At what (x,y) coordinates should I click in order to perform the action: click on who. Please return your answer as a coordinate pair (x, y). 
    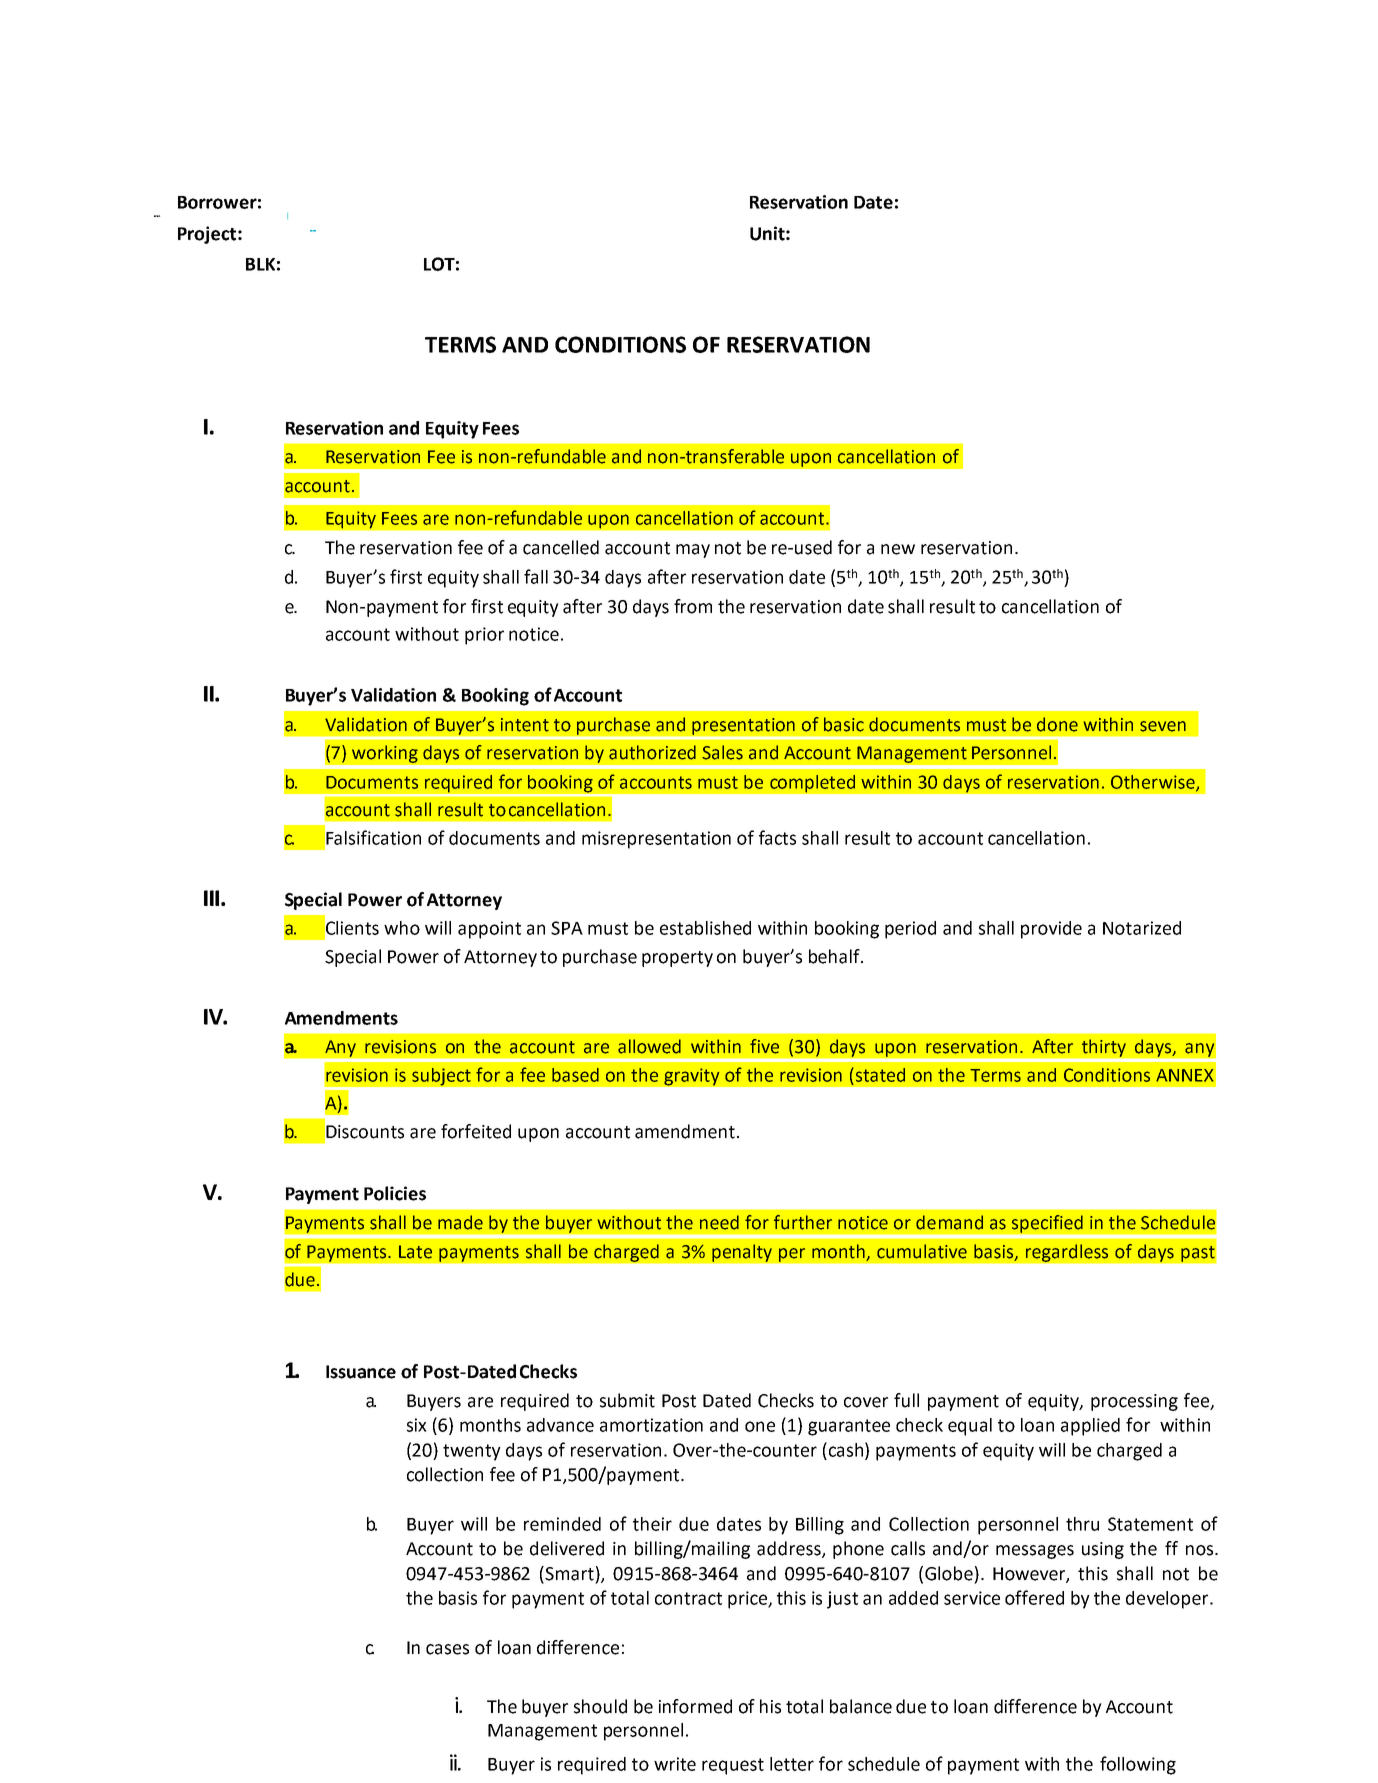
    Looking at the image, I should click on (402, 928).
